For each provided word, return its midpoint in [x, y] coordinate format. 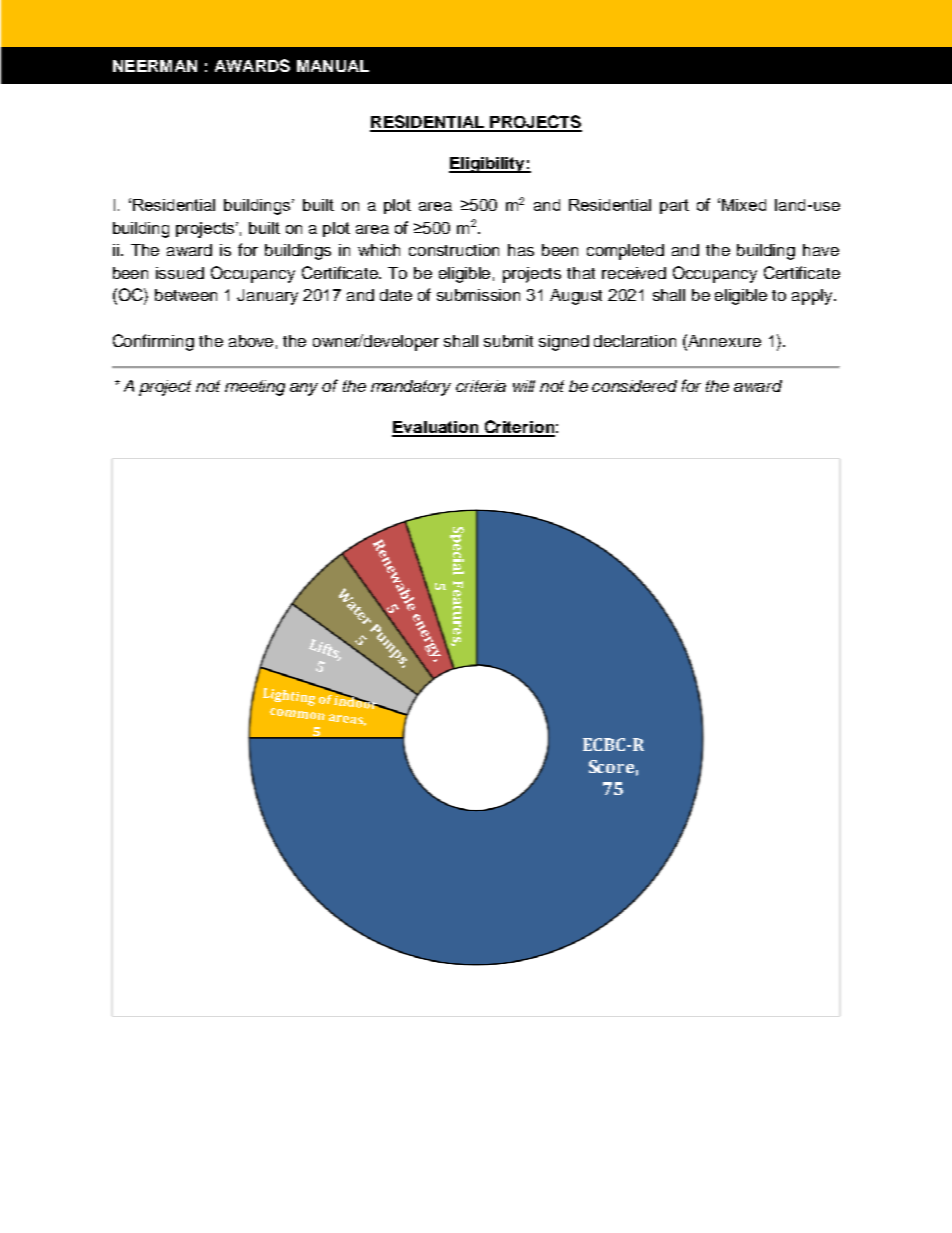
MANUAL [333, 66]
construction [454, 250]
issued [180, 273]
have [821, 250]
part [674, 206]
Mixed [744, 205]
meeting [255, 388]
